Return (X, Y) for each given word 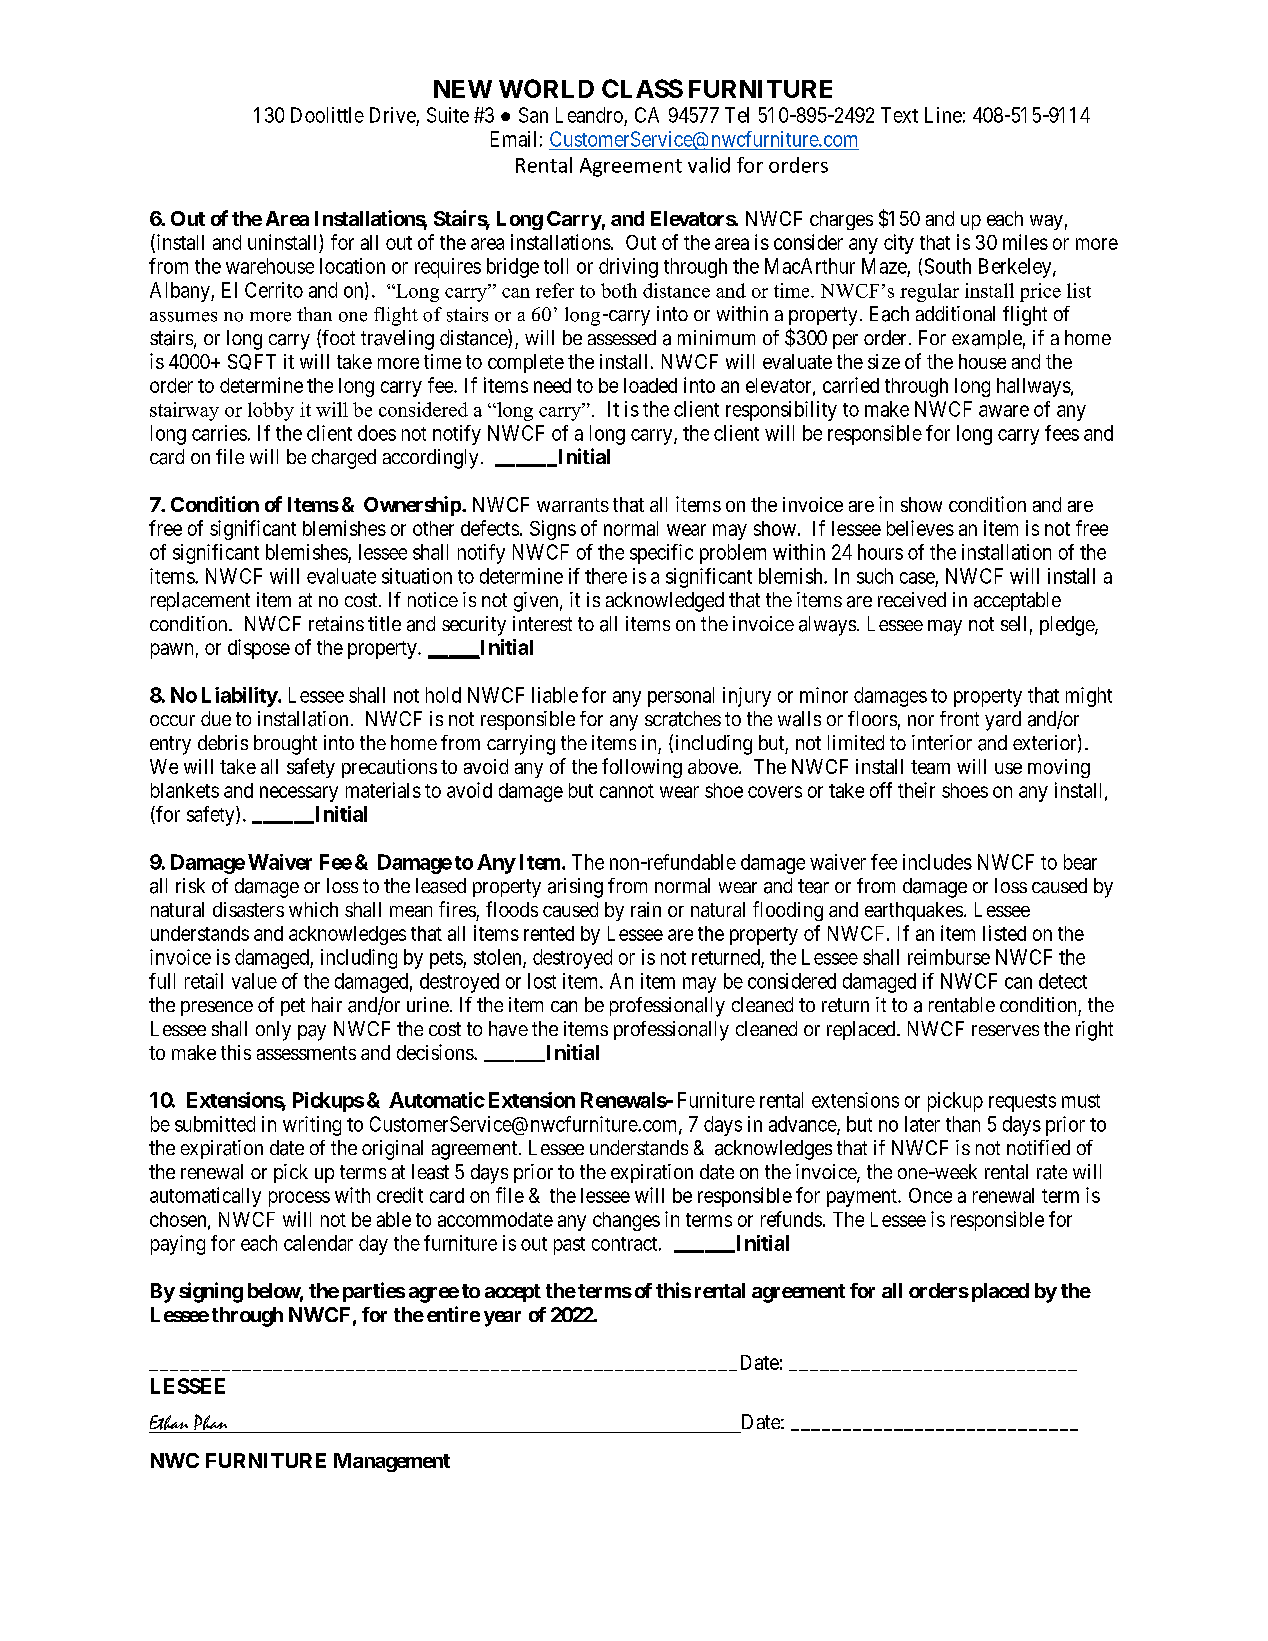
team (930, 767)
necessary (299, 794)
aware (1004, 411)
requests (1022, 1103)
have (508, 1029)
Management (392, 1462)
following (642, 768)
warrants (573, 505)
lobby (271, 411)
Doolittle (327, 115)
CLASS (642, 88)
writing (312, 1126)
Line (943, 115)
